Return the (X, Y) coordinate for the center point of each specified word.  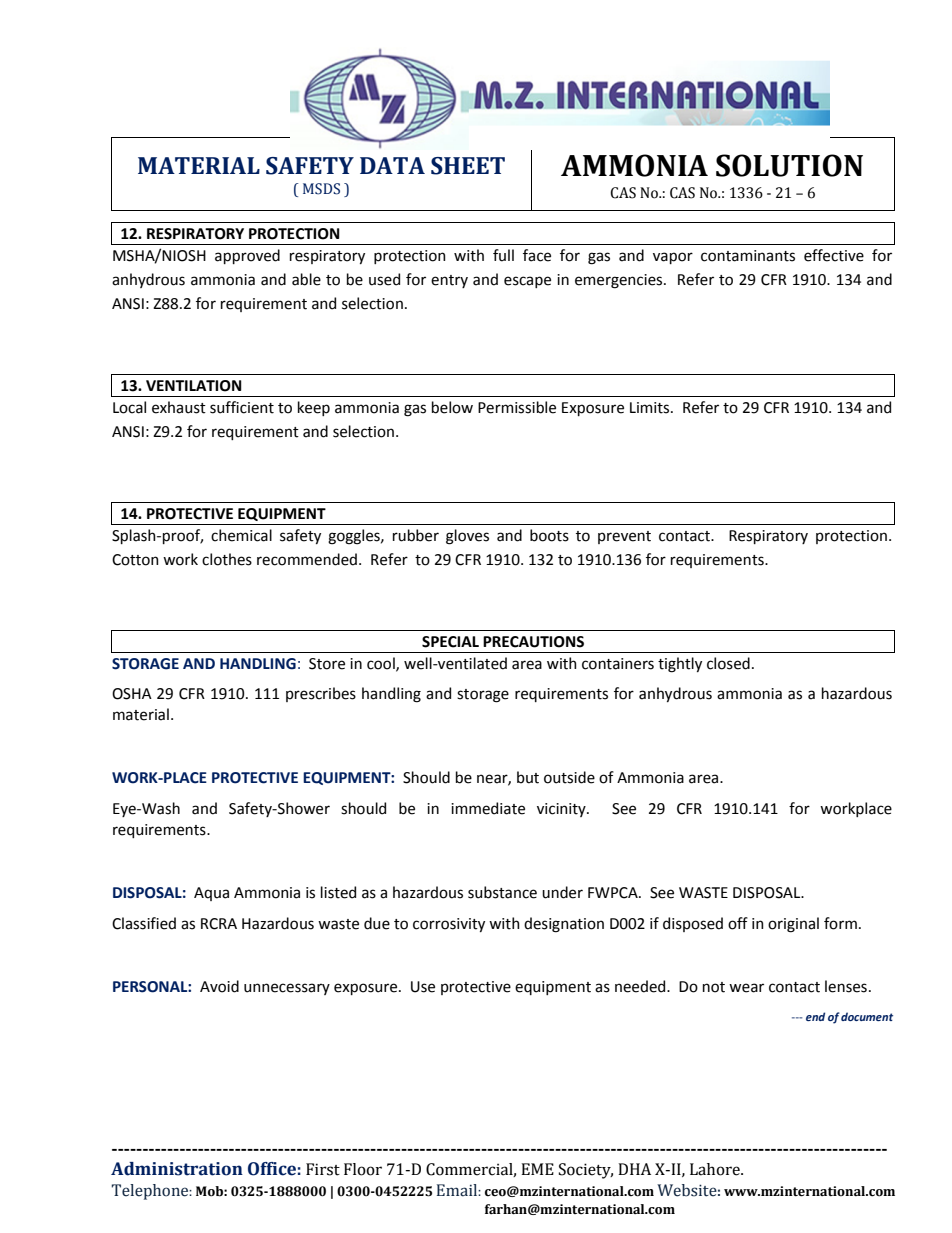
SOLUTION (789, 165)
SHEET (468, 166)
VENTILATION (194, 386)
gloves (467, 537)
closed (728, 663)
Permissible (517, 407)
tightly (680, 665)
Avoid (219, 986)
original (793, 925)
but (528, 777)
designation (564, 925)
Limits (651, 408)
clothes (227, 559)
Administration (177, 1169)
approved (247, 256)
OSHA (132, 694)
